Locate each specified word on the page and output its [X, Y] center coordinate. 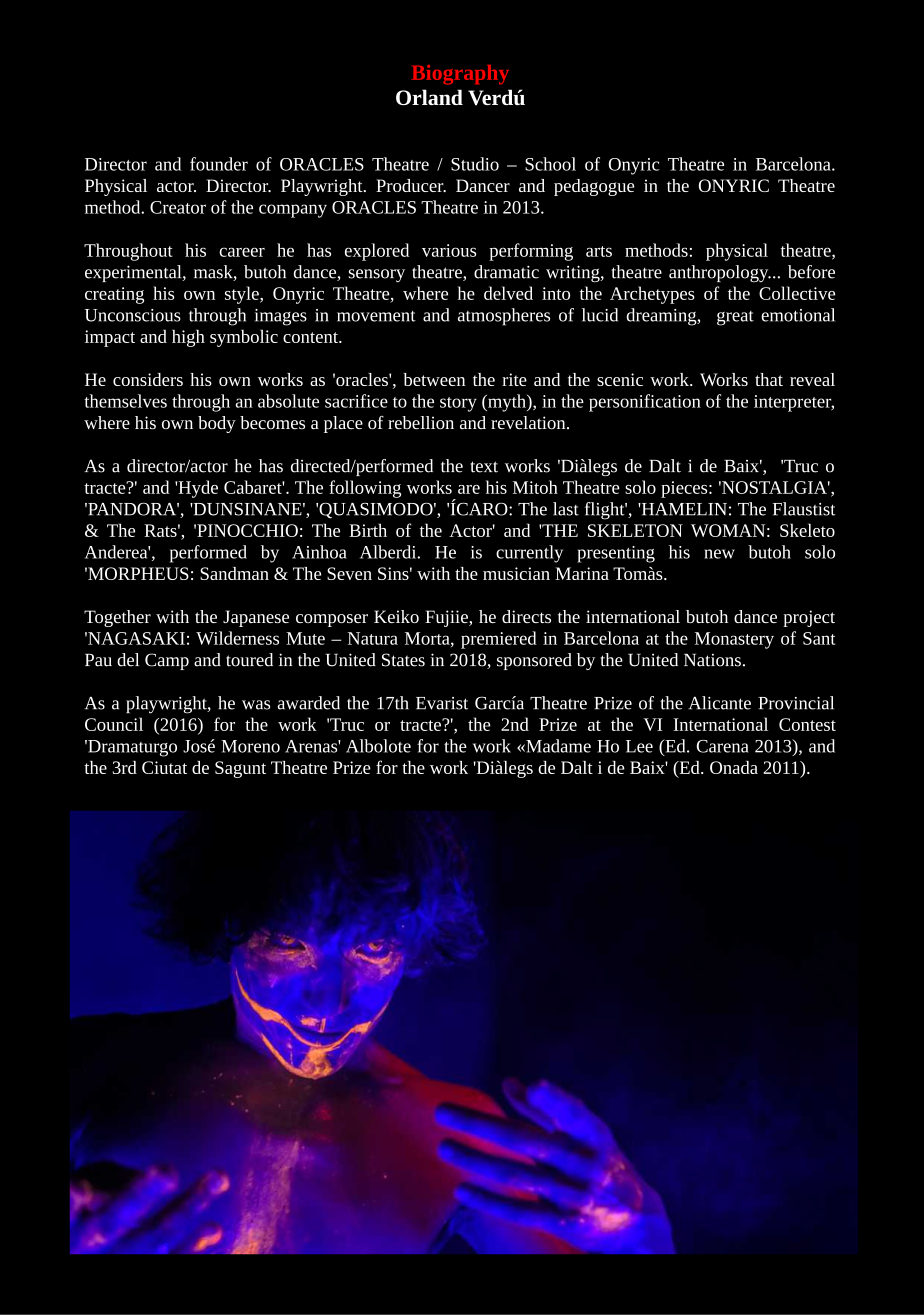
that [769, 379]
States [403, 660]
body [217, 424]
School [550, 164]
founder [219, 164]
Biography [460, 75]
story [458, 404]
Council [114, 724]
